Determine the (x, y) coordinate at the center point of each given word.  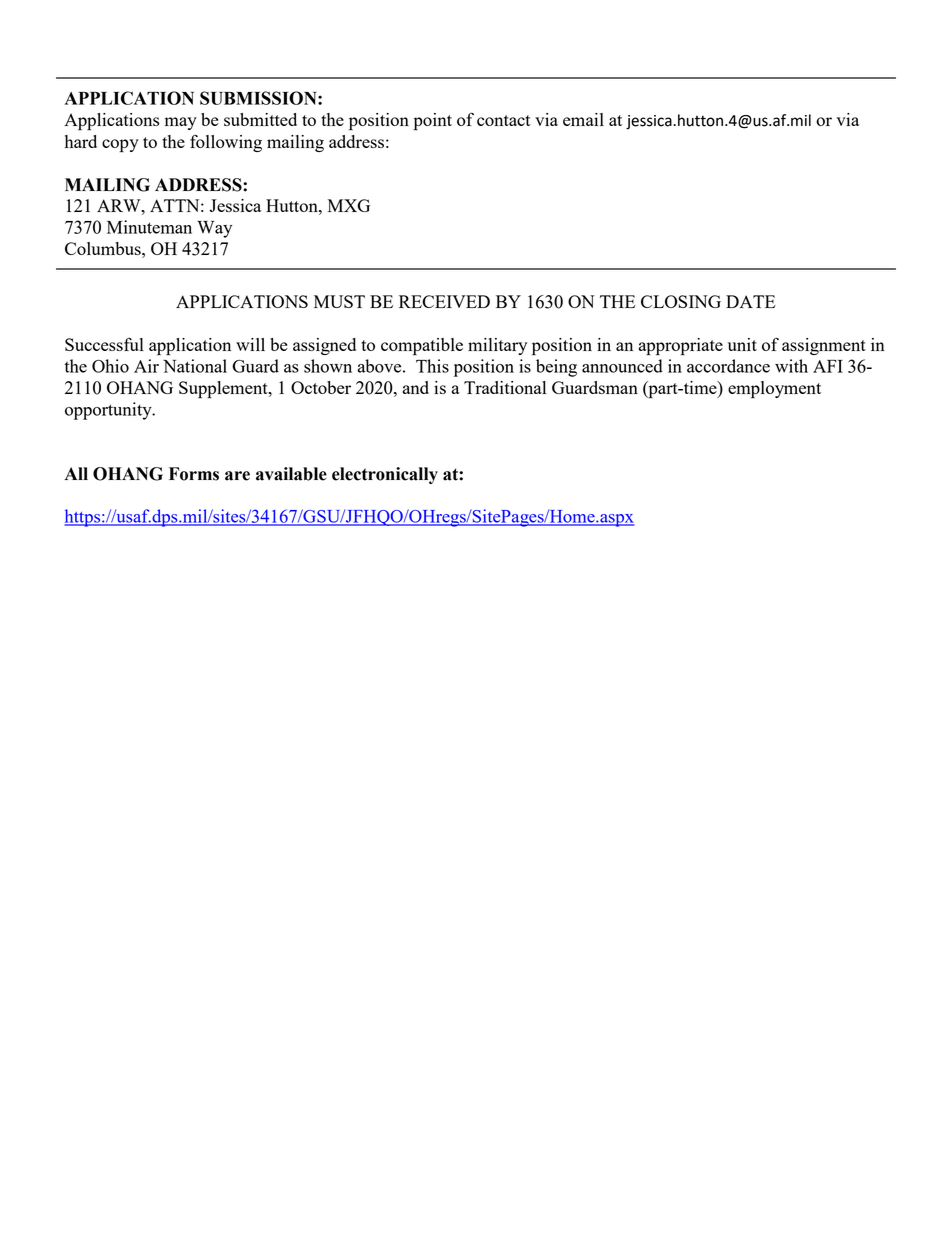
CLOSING (681, 301)
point (433, 122)
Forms (194, 474)
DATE (751, 301)
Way (214, 229)
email (583, 119)
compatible (422, 347)
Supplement (224, 390)
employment (774, 390)
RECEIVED (444, 301)
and (416, 387)
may (181, 123)
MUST (339, 301)
